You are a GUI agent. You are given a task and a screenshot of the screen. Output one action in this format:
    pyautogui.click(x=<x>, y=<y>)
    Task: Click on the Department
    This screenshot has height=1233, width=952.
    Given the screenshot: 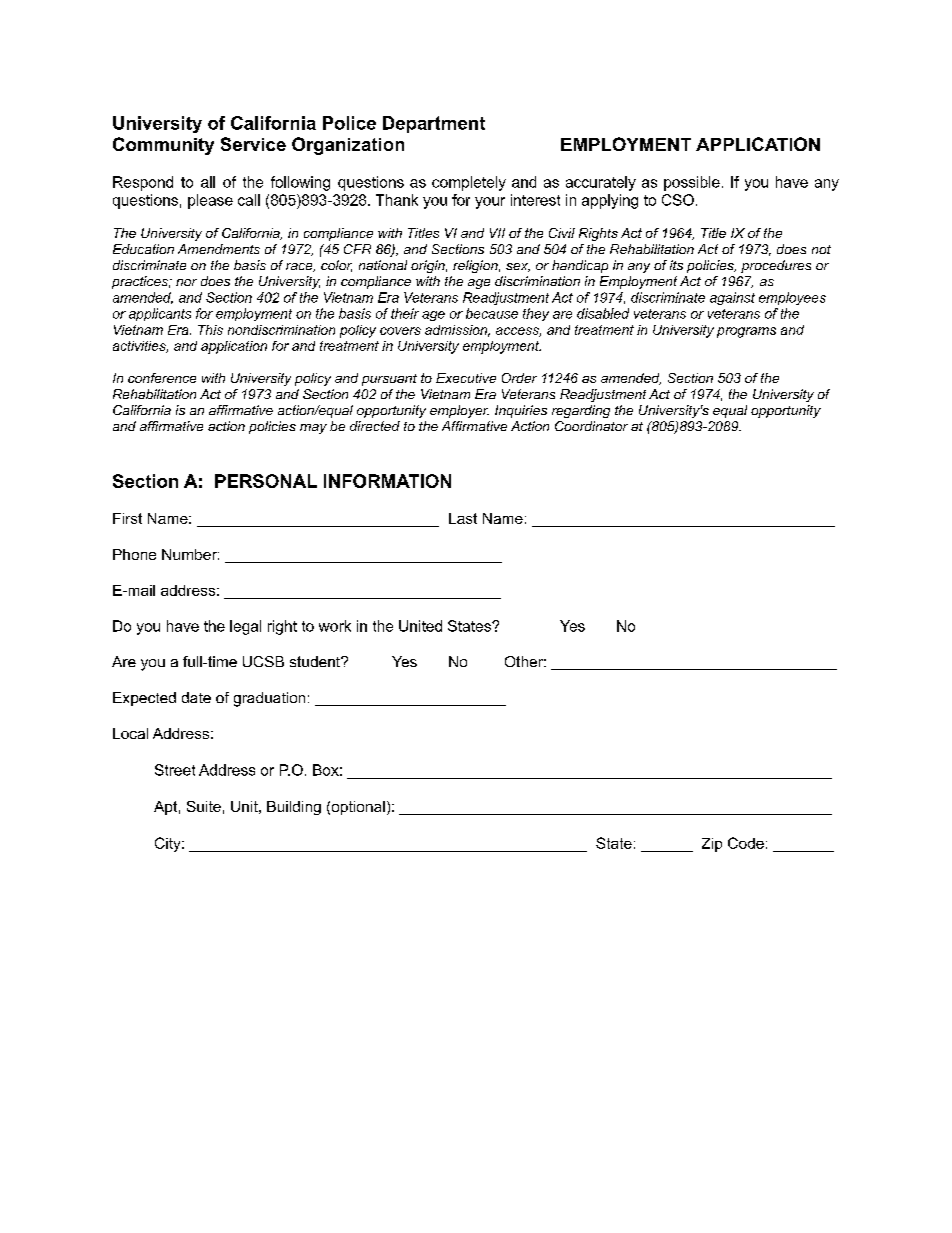 What is the action you would take?
    pyautogui.click(x=434, y=124)
